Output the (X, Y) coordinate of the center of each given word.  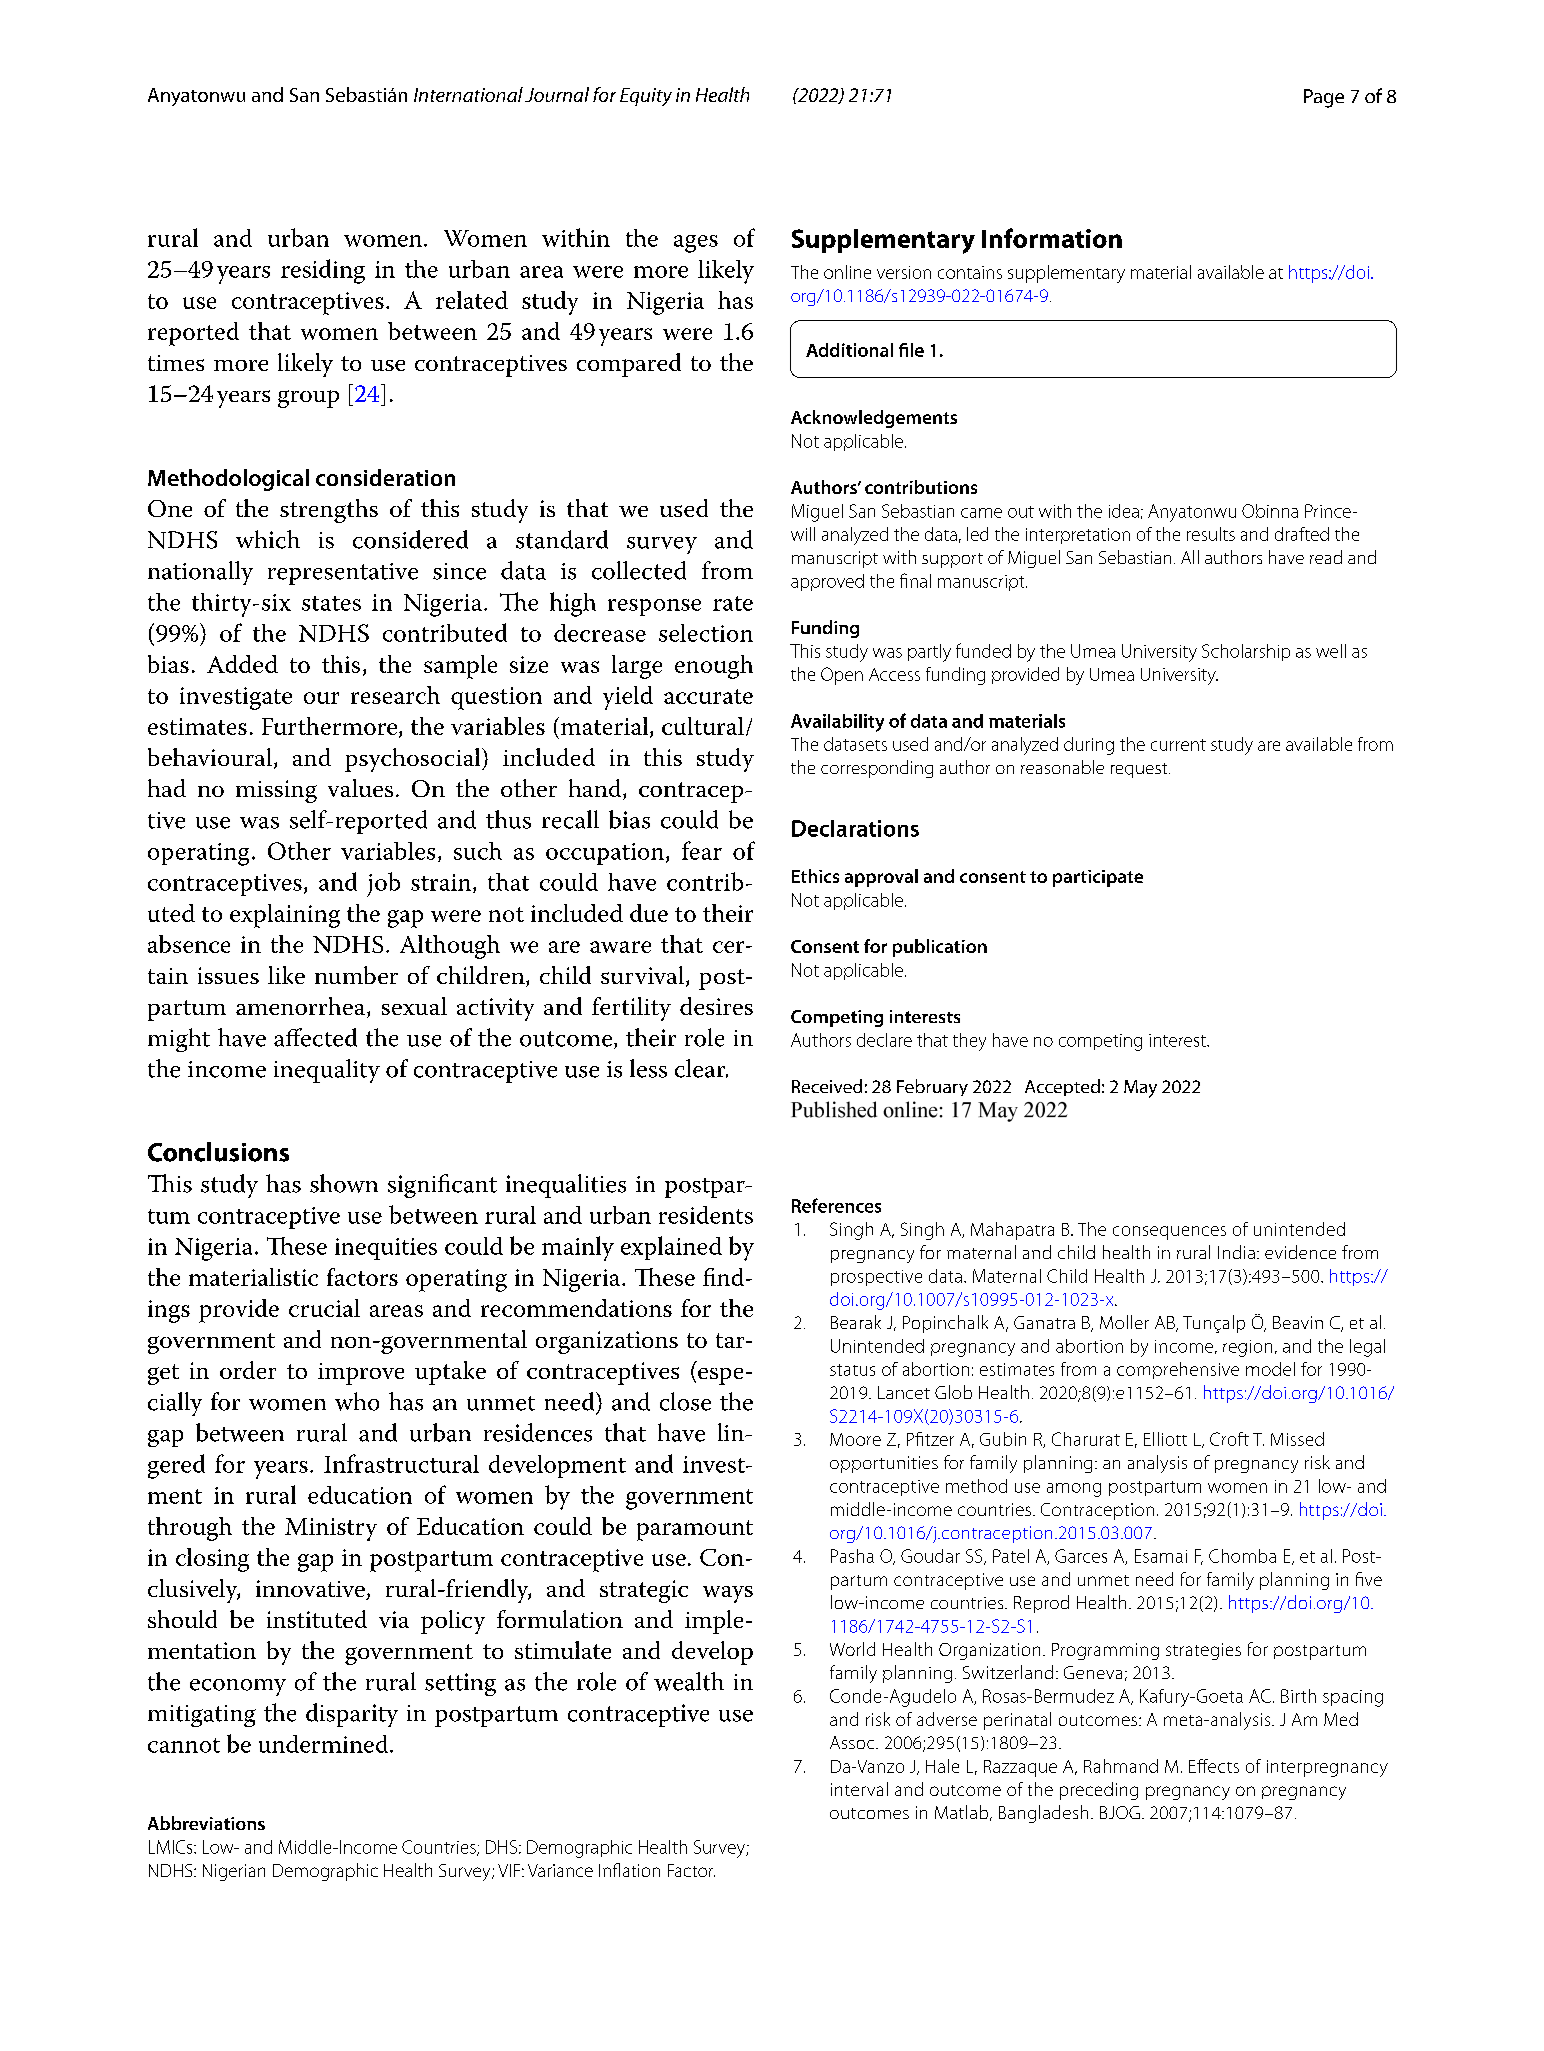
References (836, 1205)
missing (276, 791)
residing (323, 271)
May (1140, 1089)
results (1211, 534)
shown (344, 1183)
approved (827, 582)
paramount (695, 1530)
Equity (646, 97)
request (1140, 770)
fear (702, 850)
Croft (1229, 1439)
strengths (329, 511)
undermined (325, 1744)
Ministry (331, 1529)
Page (1324, 98)
